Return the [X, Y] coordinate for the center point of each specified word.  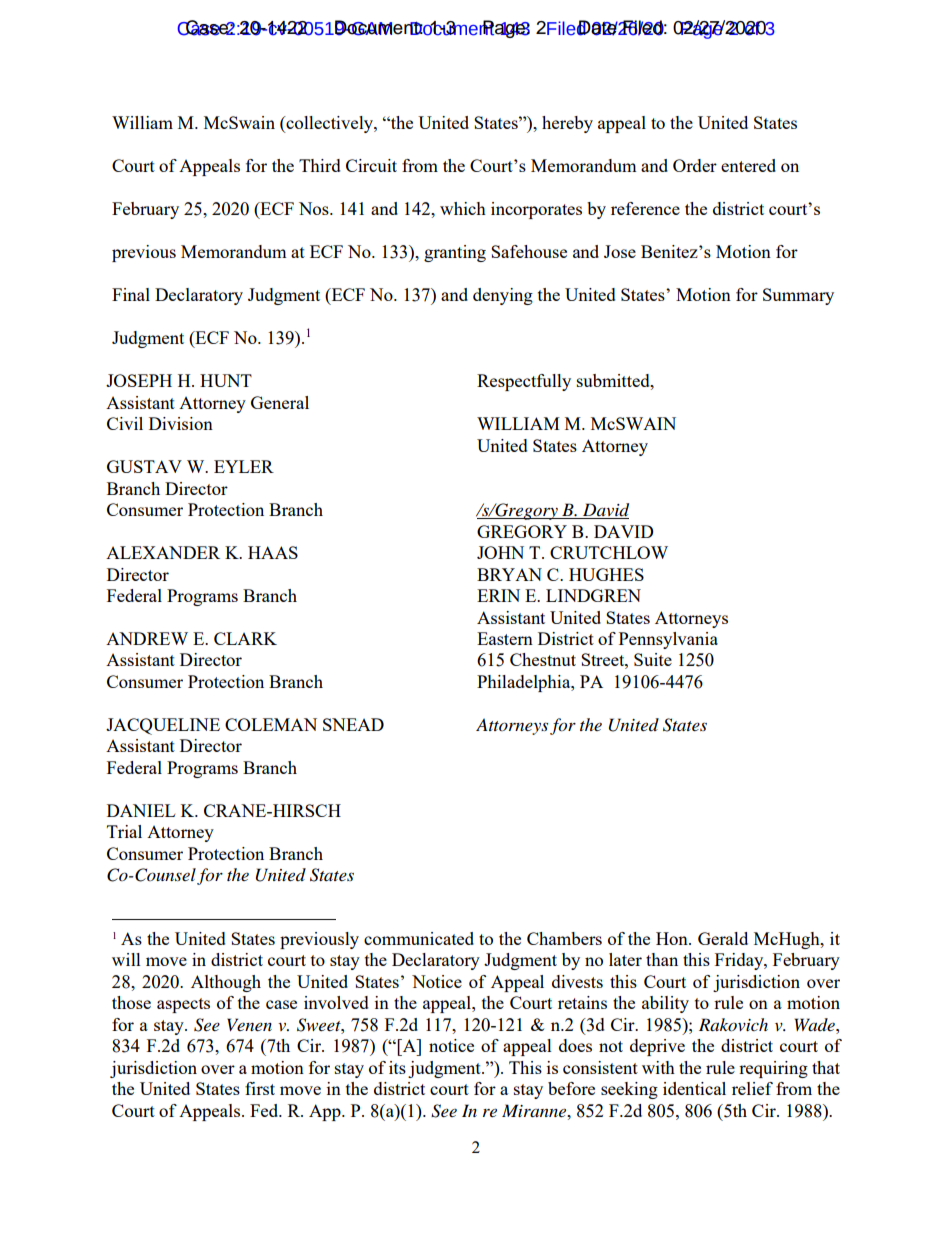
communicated [419, 938]
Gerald [723, 938]
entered [748, 165]
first [260, 1088]
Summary [798, 296]
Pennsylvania [668, 640]
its [397, 1067]
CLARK [245, 638]
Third [320, 165]
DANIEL [141, 810]
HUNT [226, 380]
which [463, 208]
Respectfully [524, 382]
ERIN [498, 595]
